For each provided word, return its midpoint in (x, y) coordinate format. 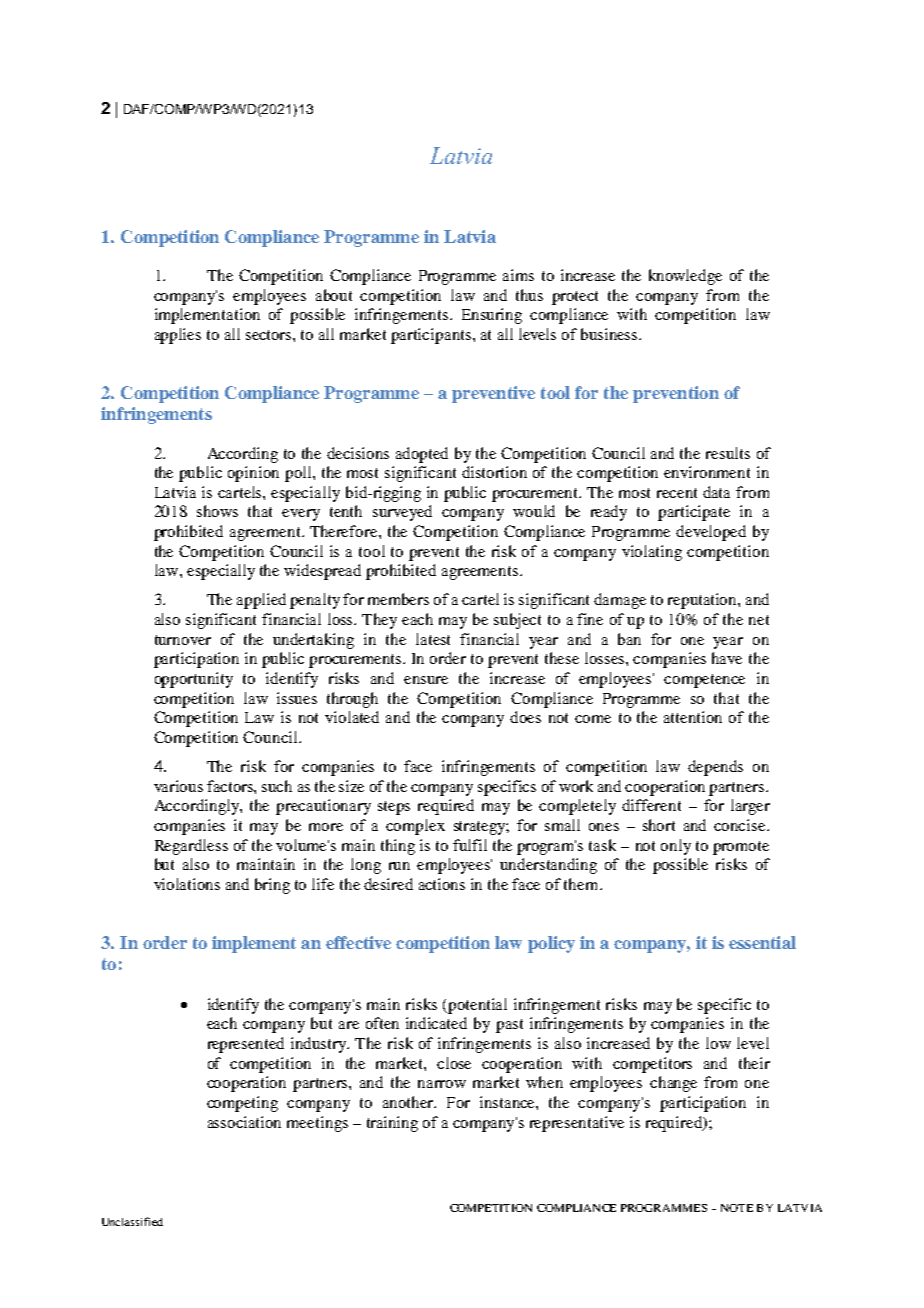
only (676, 847)
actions (442, 884)
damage (620, 601)
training (392, 1124)
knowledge (685, 277)
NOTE (737, 1208)
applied (261, 601)
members (398, 599)
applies (178, 336)
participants (431, 336)
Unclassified (132, 1221)
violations (187, 884)
